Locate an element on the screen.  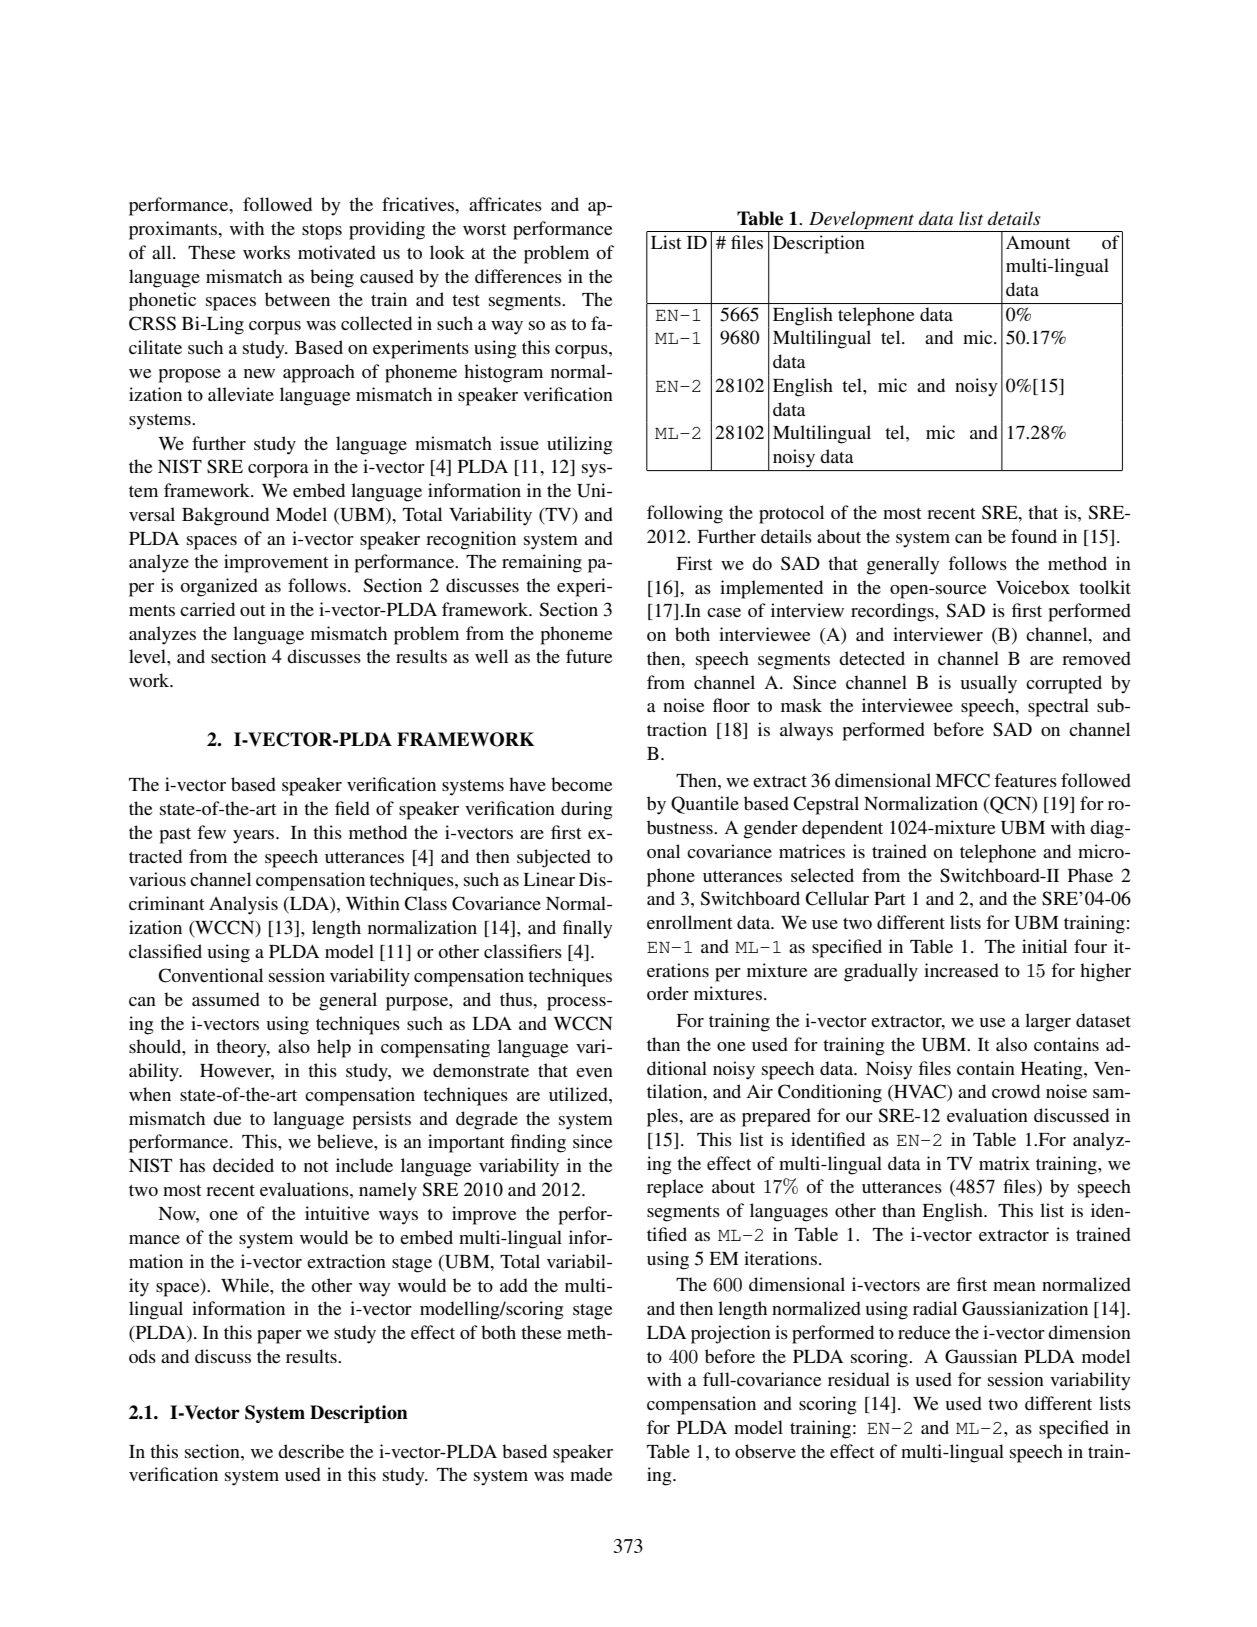
during is located at coordinates (586, 810).
